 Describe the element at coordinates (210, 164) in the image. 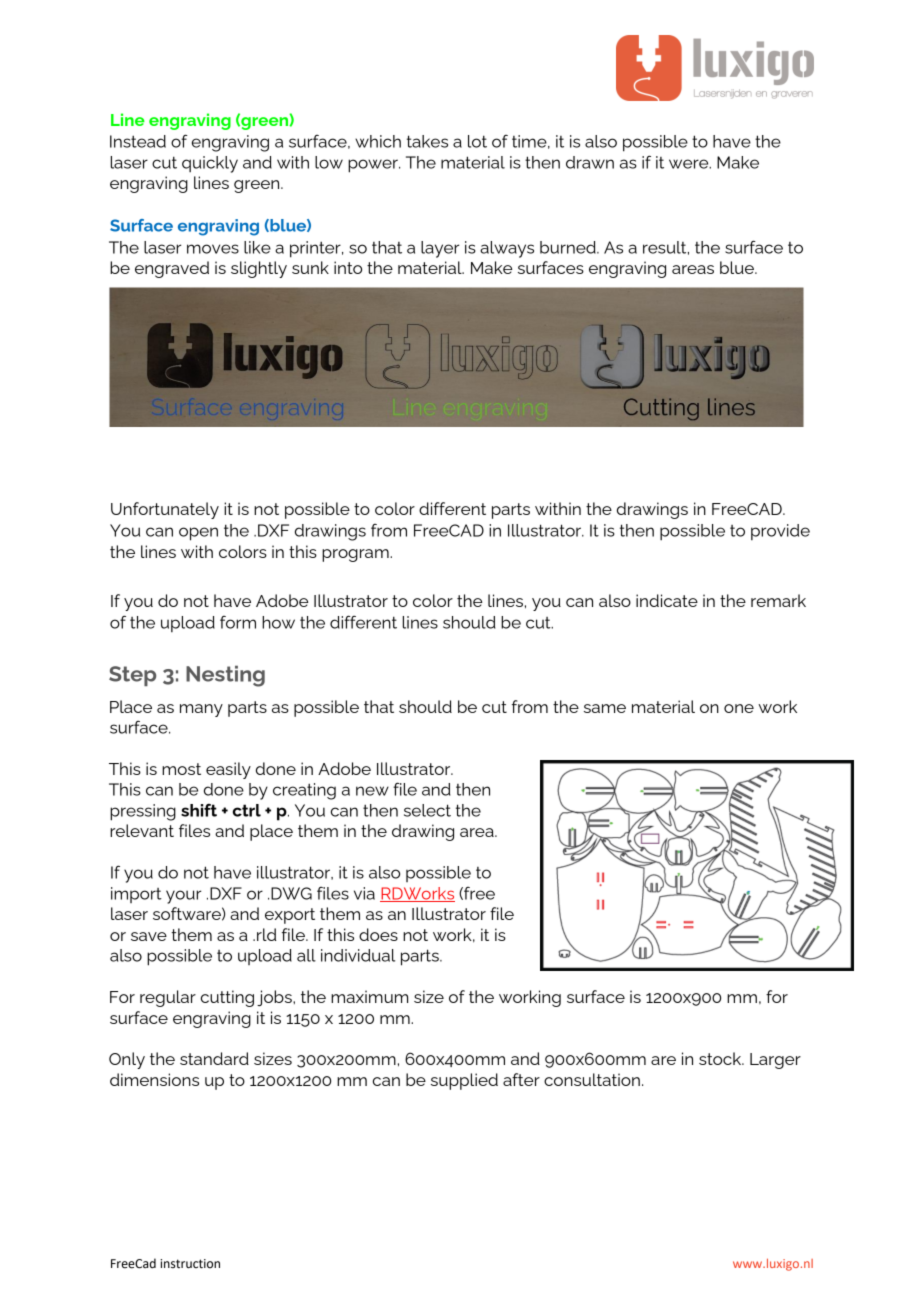

I see `quickly` at that location.
